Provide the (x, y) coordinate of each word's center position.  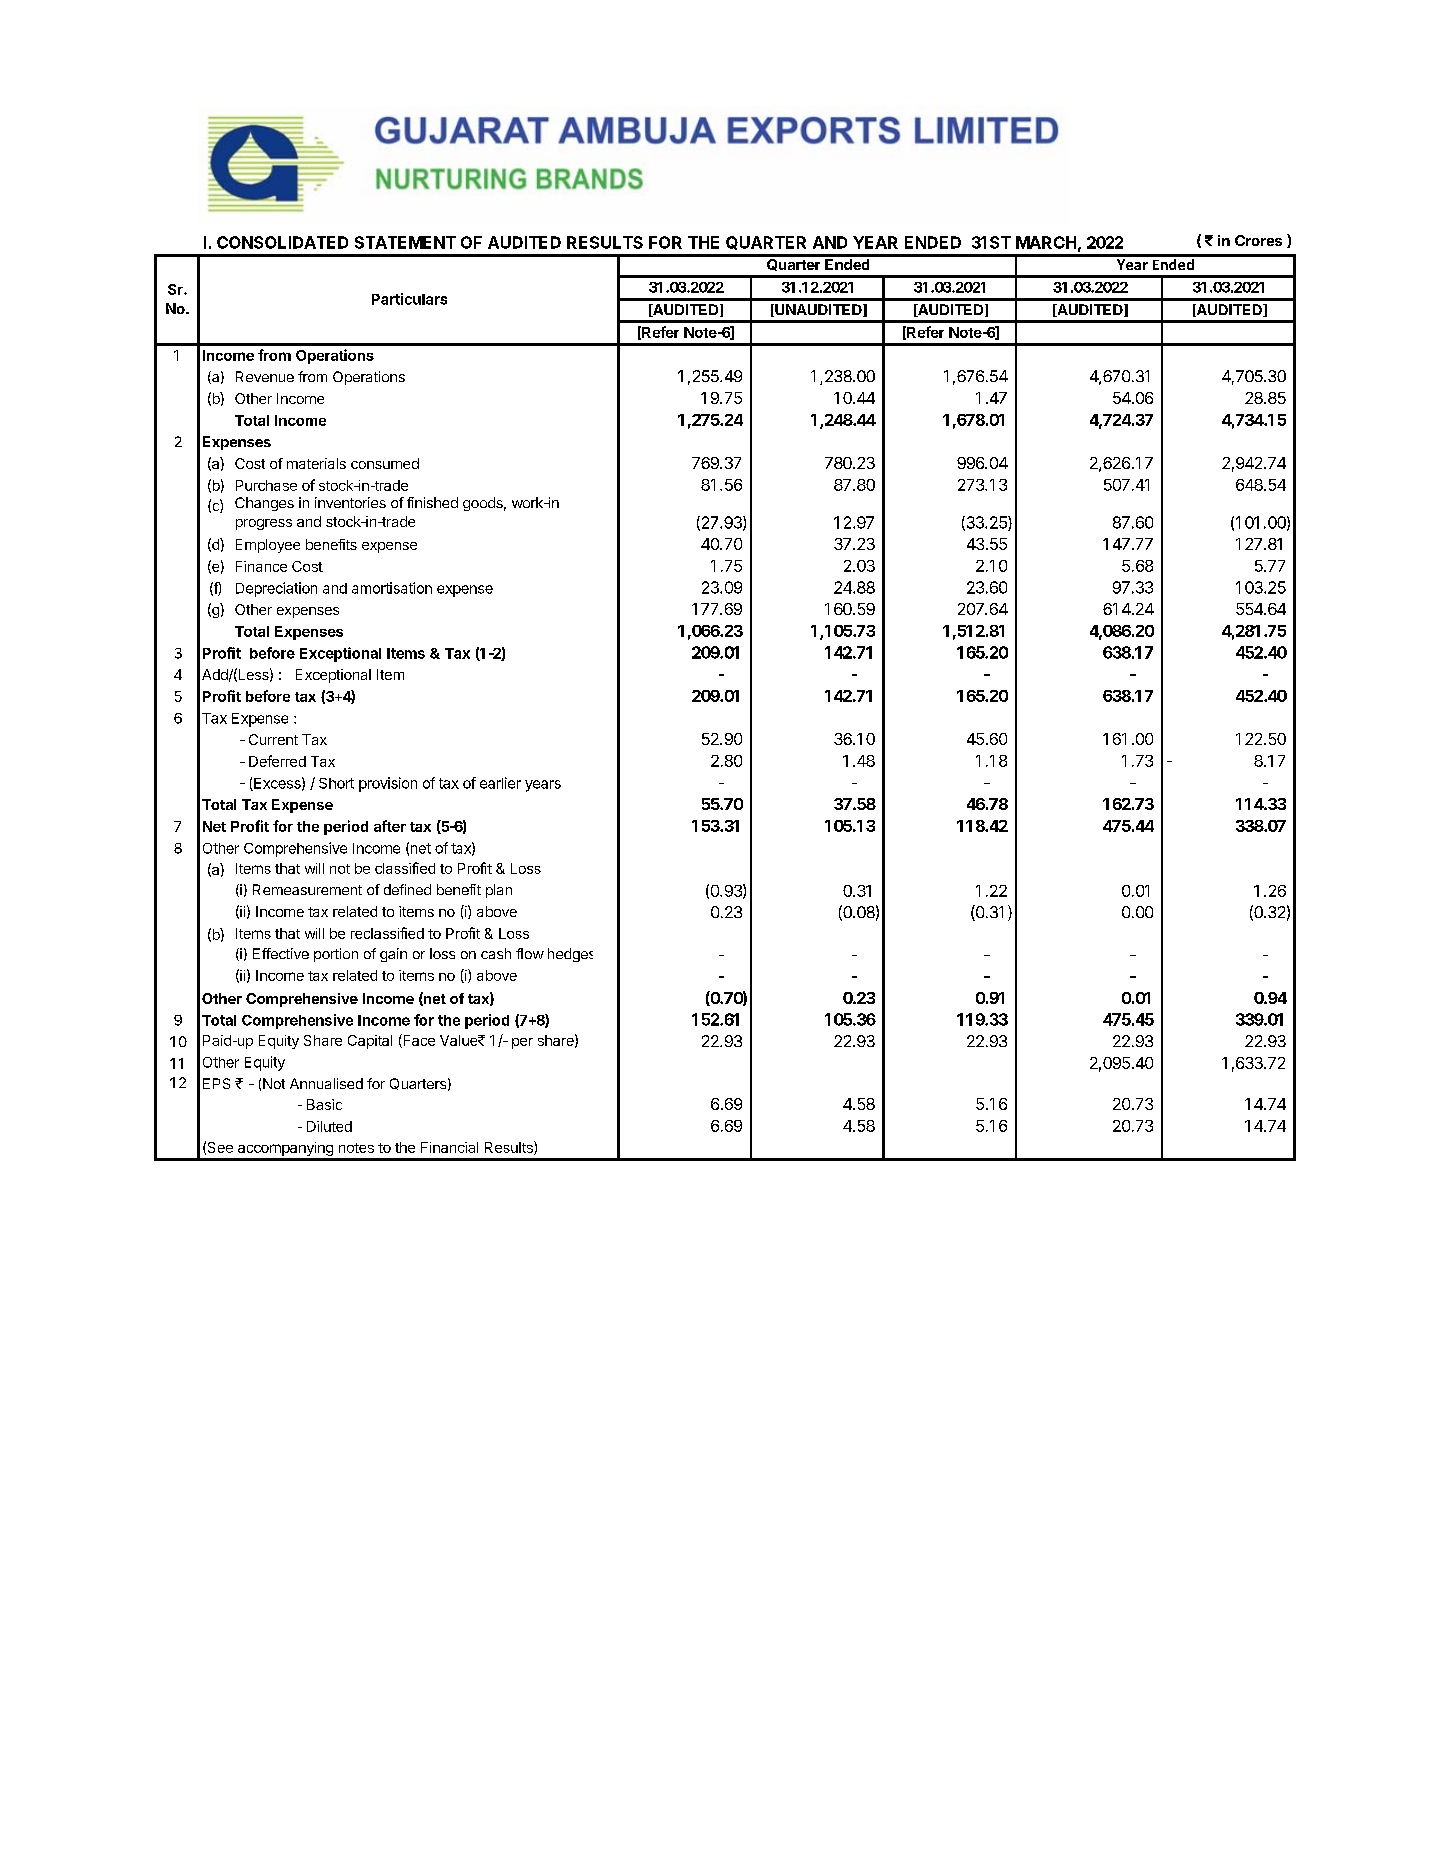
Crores (1258, 240)
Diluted (329, 1126)
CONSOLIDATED (282, 242)
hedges (570, 955)
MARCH (1046, 242)
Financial (449, 1147)
